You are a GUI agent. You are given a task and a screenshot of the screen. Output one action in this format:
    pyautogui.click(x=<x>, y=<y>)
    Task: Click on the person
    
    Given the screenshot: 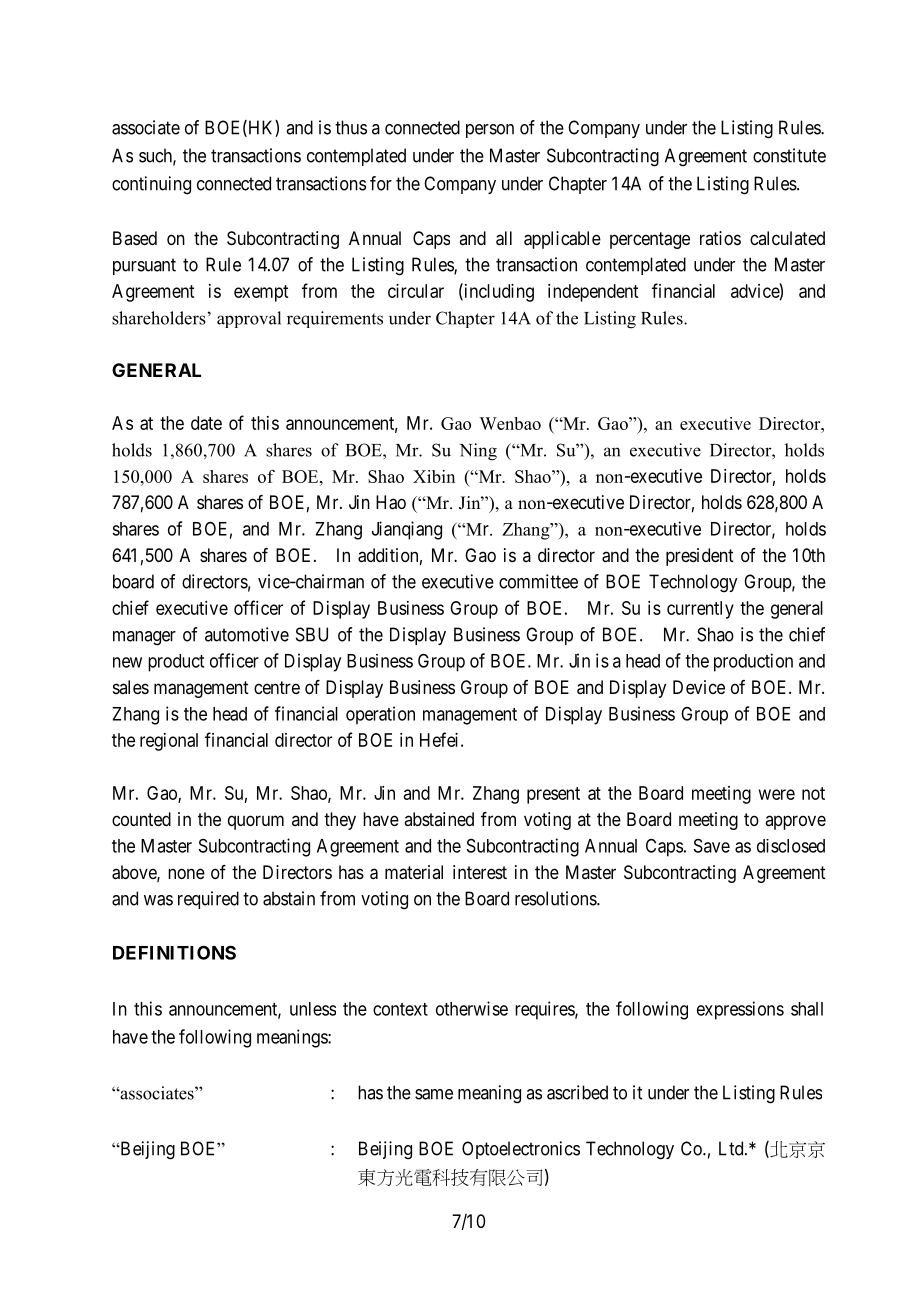 What is the action you would take?
    pyautogui.click(x=490, y=131)
